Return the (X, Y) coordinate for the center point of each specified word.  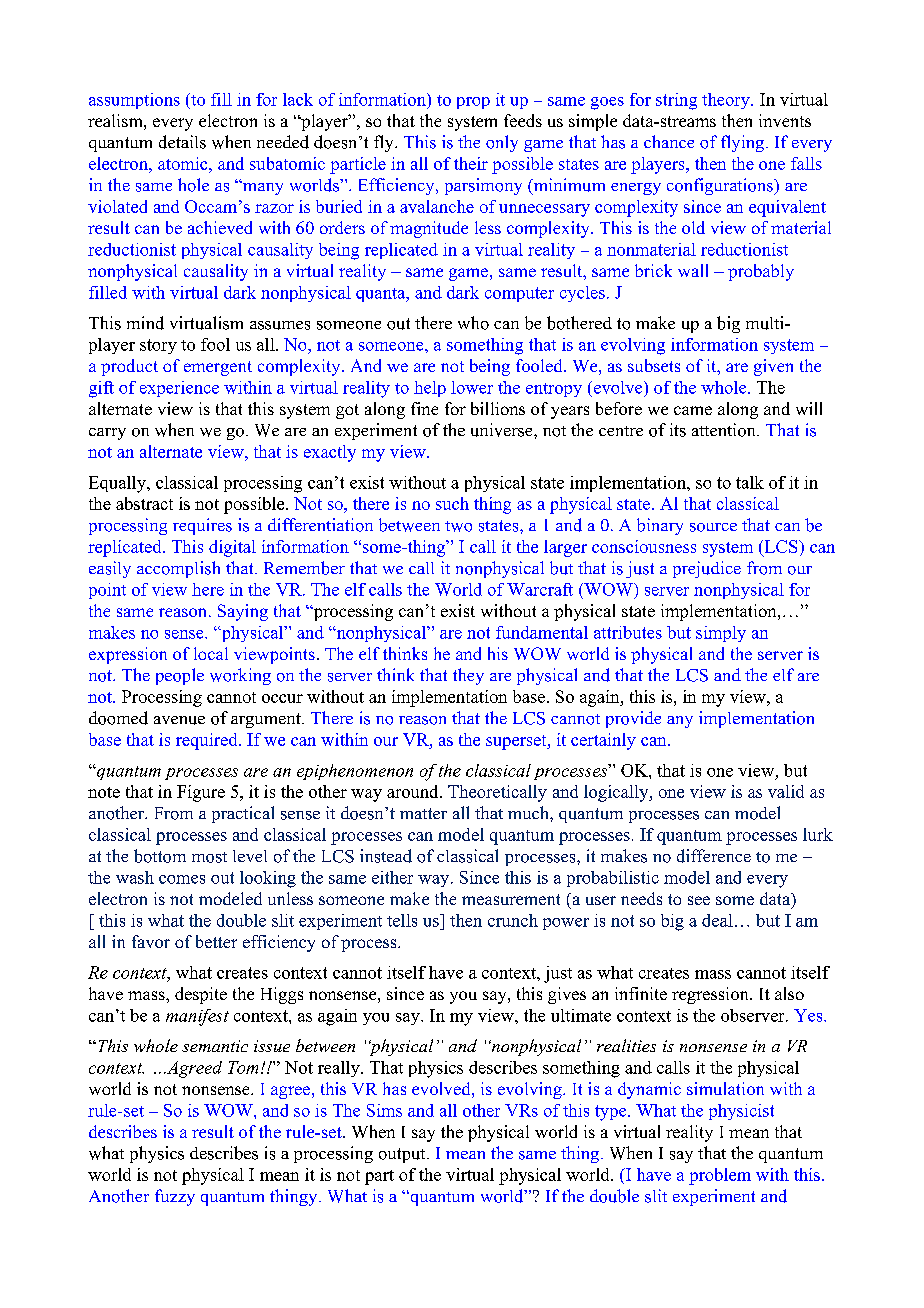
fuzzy (175, 1197)
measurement (511, 899)
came (693, 410)
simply (721, 634)
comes (182, 879)
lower (472, 387)
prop (473, 103)
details (182, 142)
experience (179, 389)
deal (717, 920)
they (468, 676)
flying (744, 143)
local (211, 653)
